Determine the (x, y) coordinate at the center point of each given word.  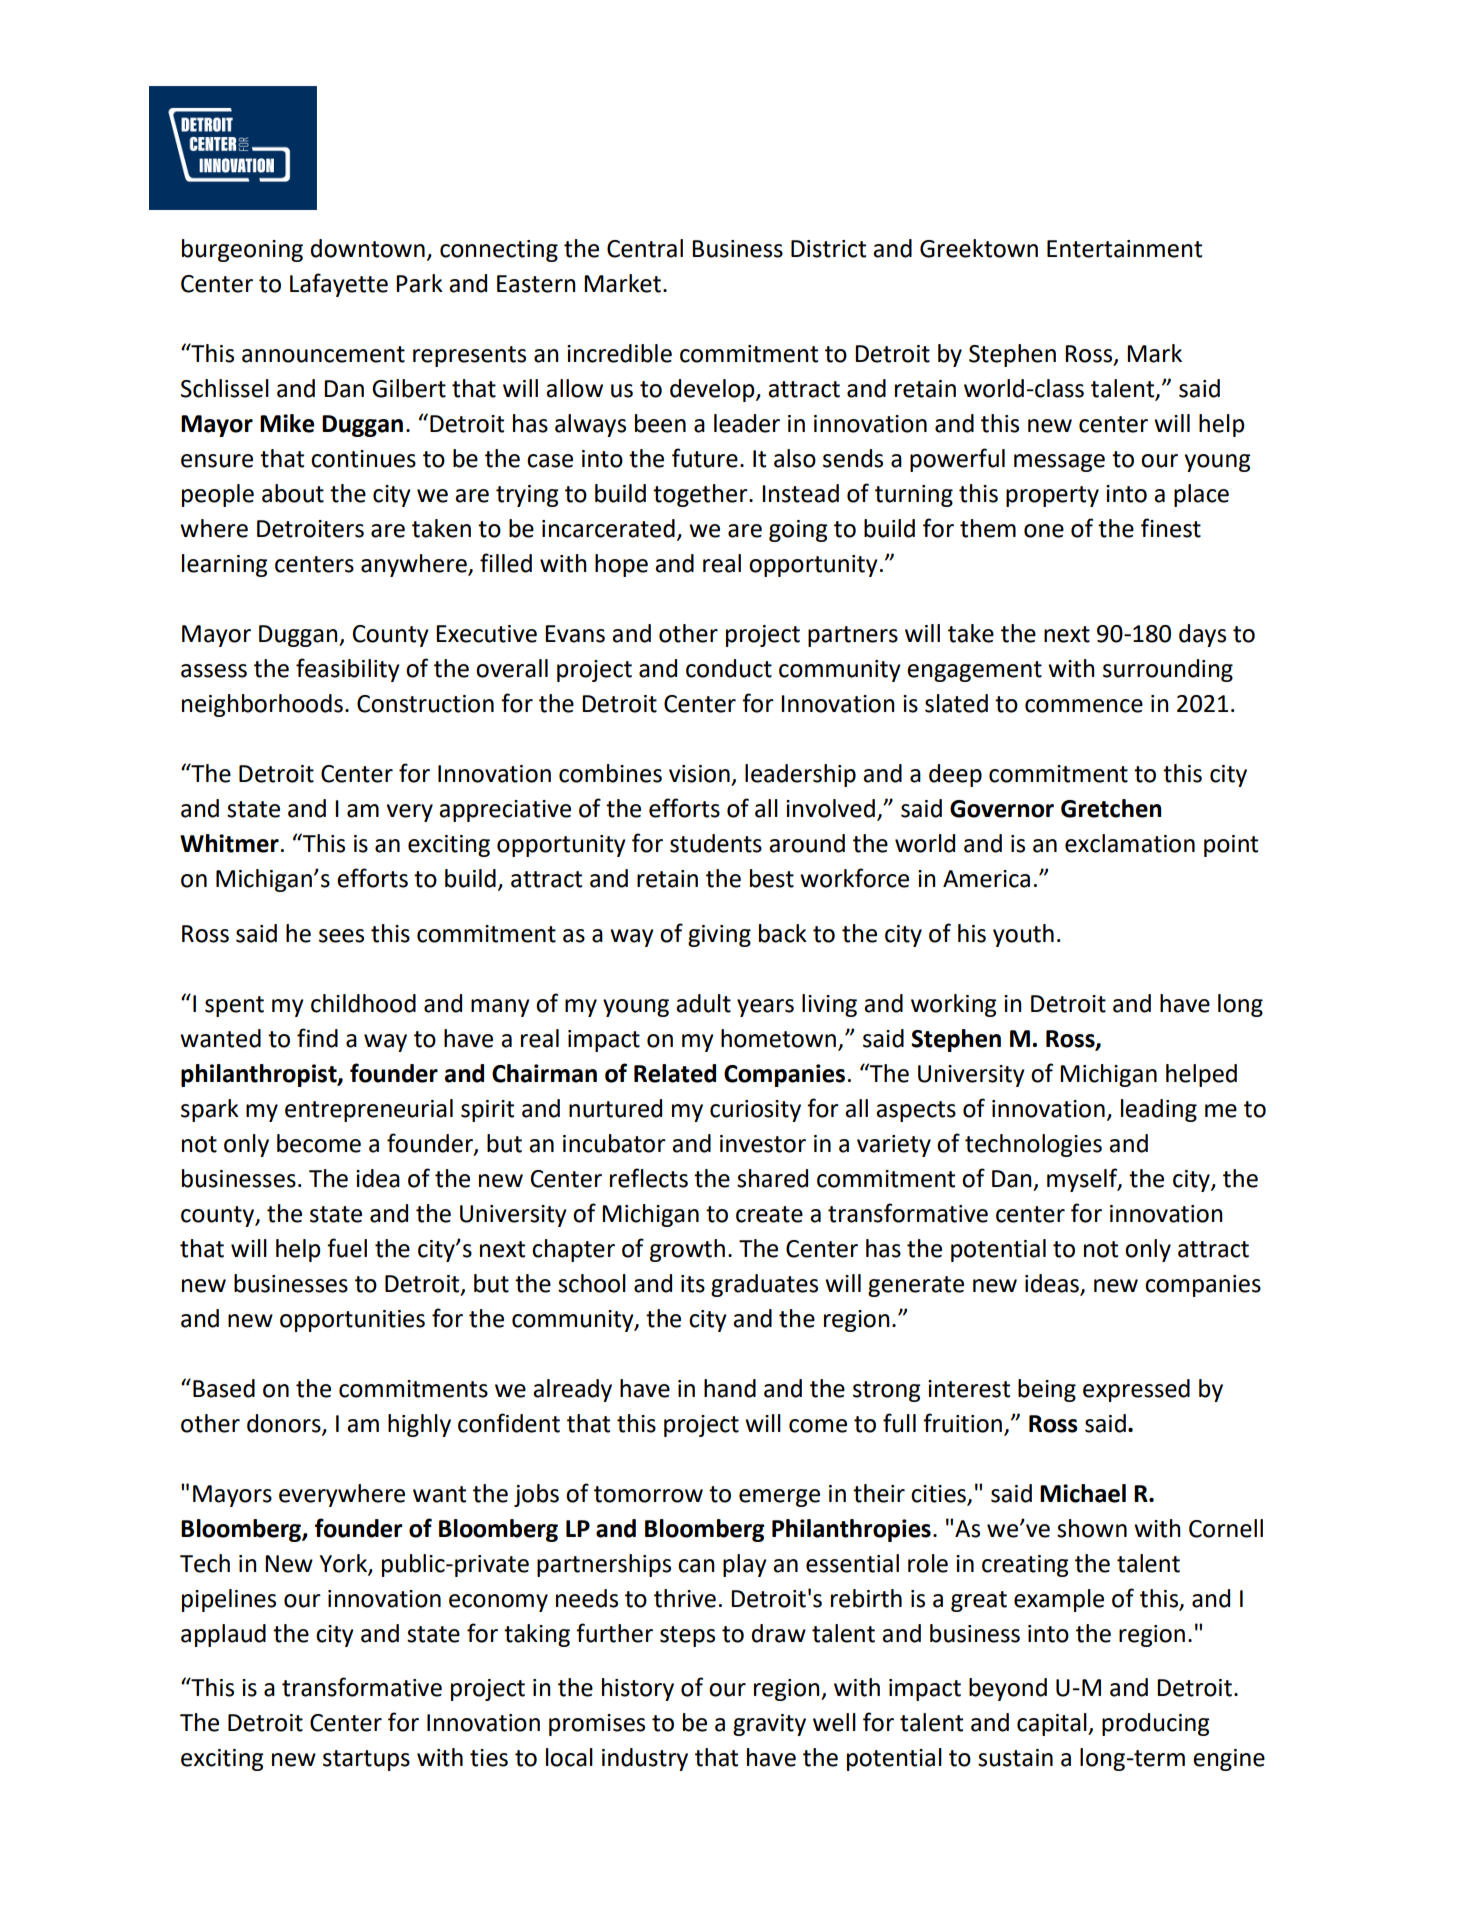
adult (703, 1003)
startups (366, 1760)
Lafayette (339, 285)
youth (1023, 935)
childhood (363, 1003)
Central (645, 248)
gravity (769, 1725)
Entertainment (1124, 249)
